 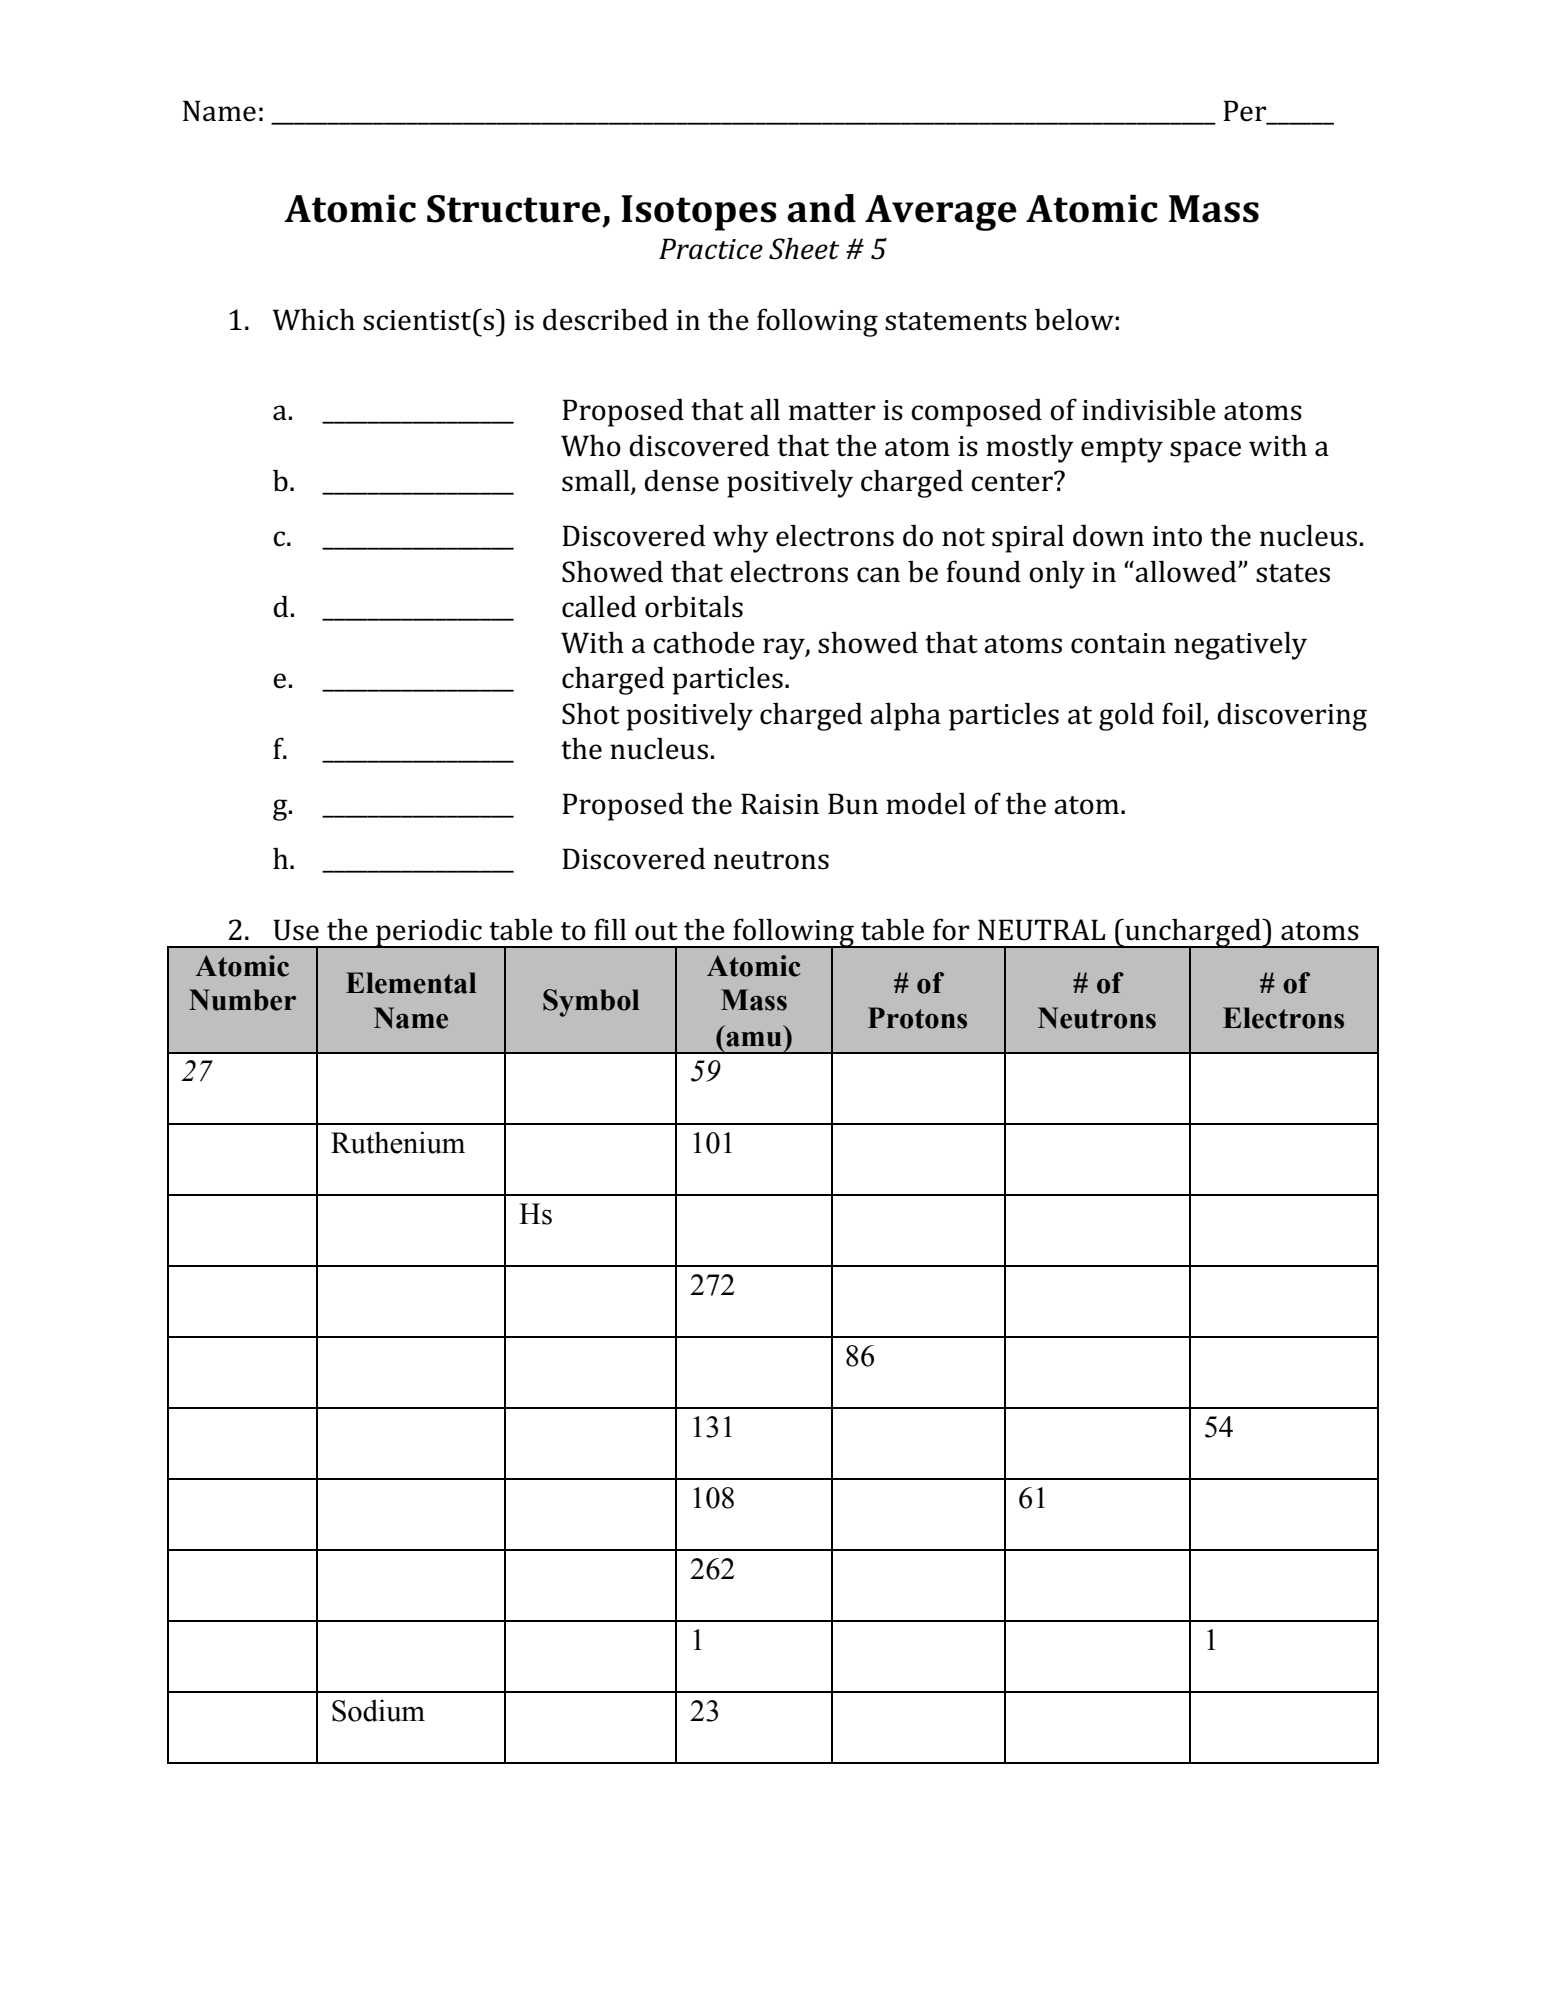 What do you see at coordinates (704, 642) in the screenshot?
I see `cathode` at bounding box center [704, 642].
